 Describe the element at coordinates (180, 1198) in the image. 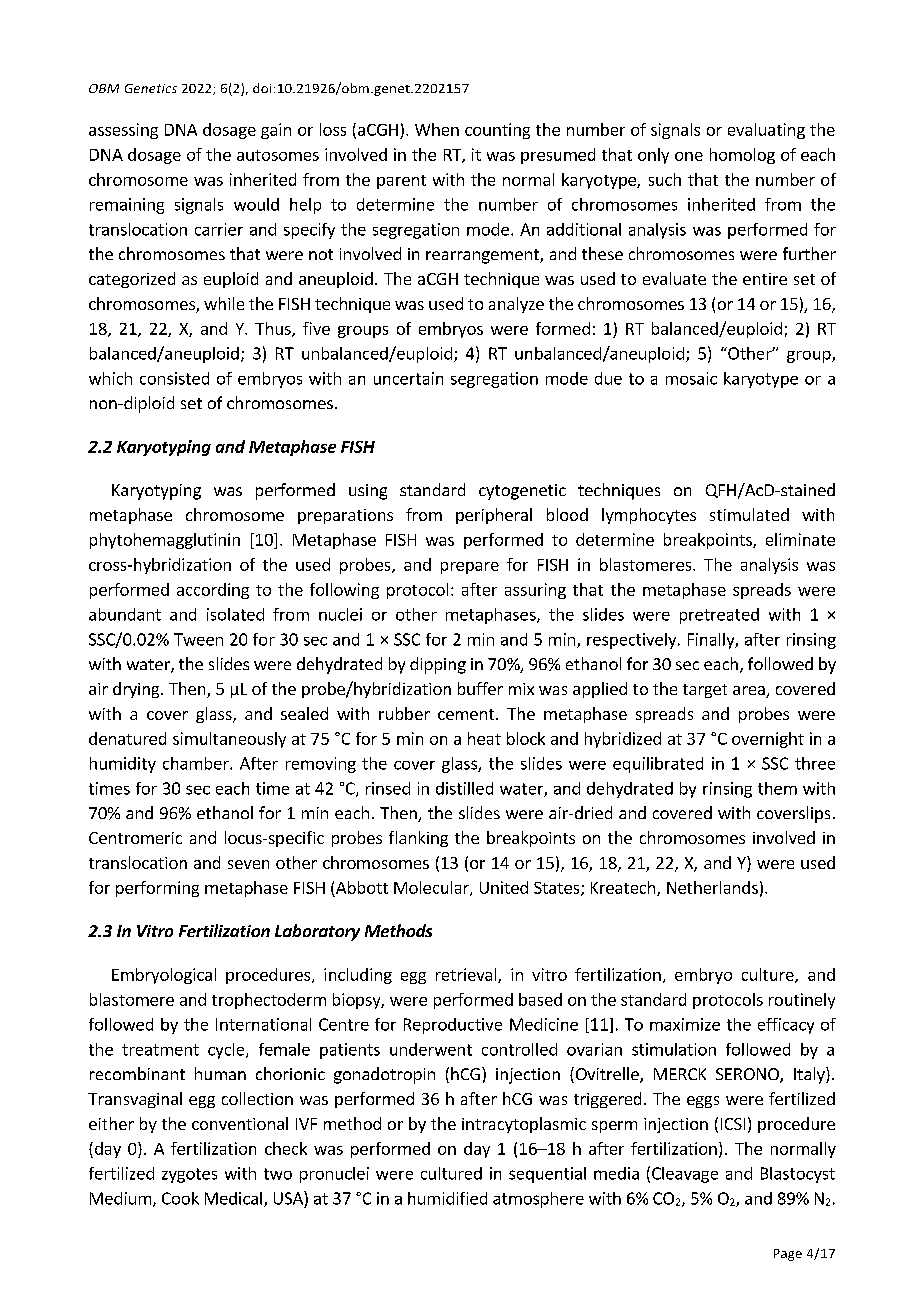

I see `Cook` at that location.
